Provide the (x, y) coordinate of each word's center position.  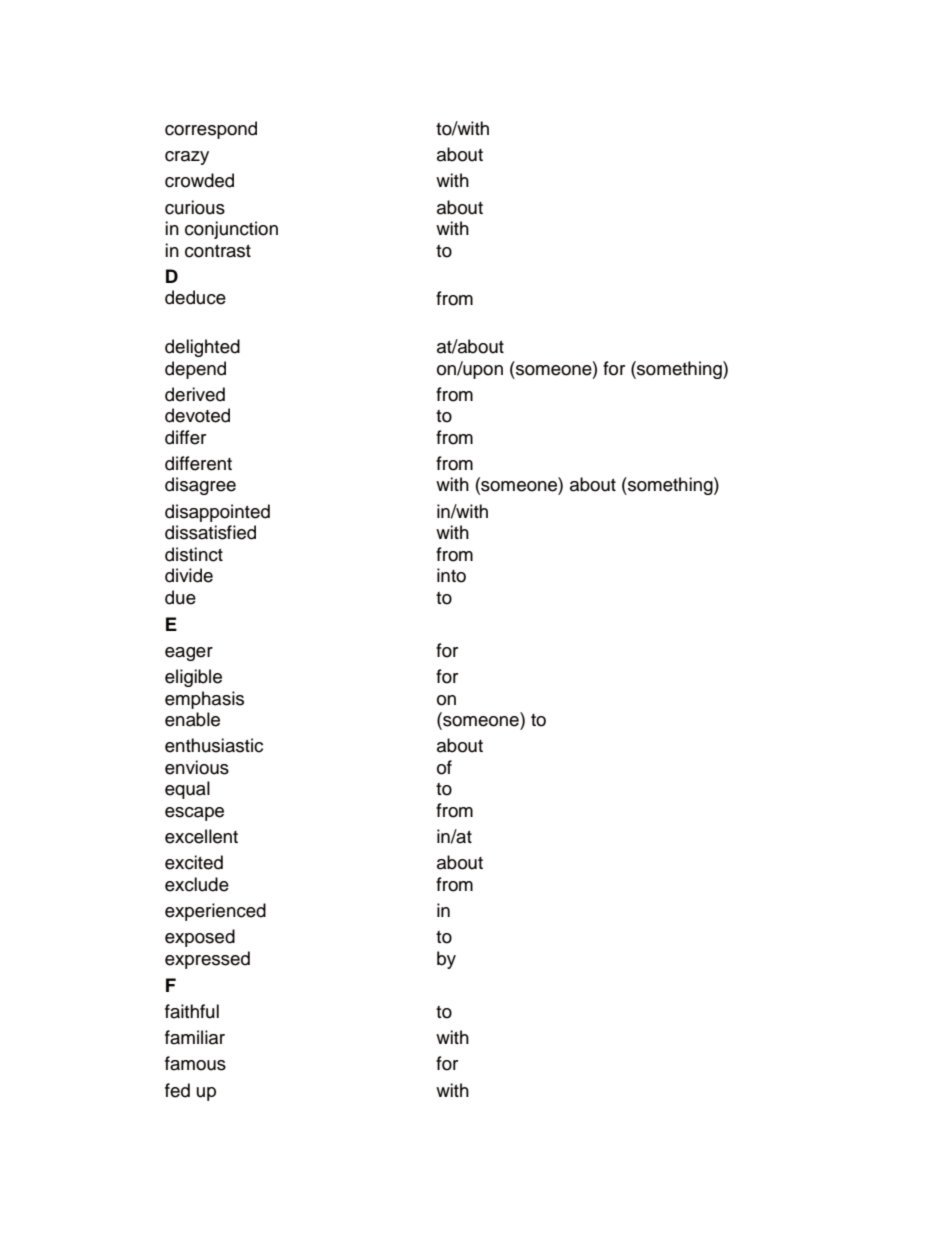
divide (189, 575)
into (451, 575)
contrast (218, 251)
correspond (211, 130)
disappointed (217, 513)
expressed (207, 960)
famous (195, 1063)
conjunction (231, 230)
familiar (195, 1037)
